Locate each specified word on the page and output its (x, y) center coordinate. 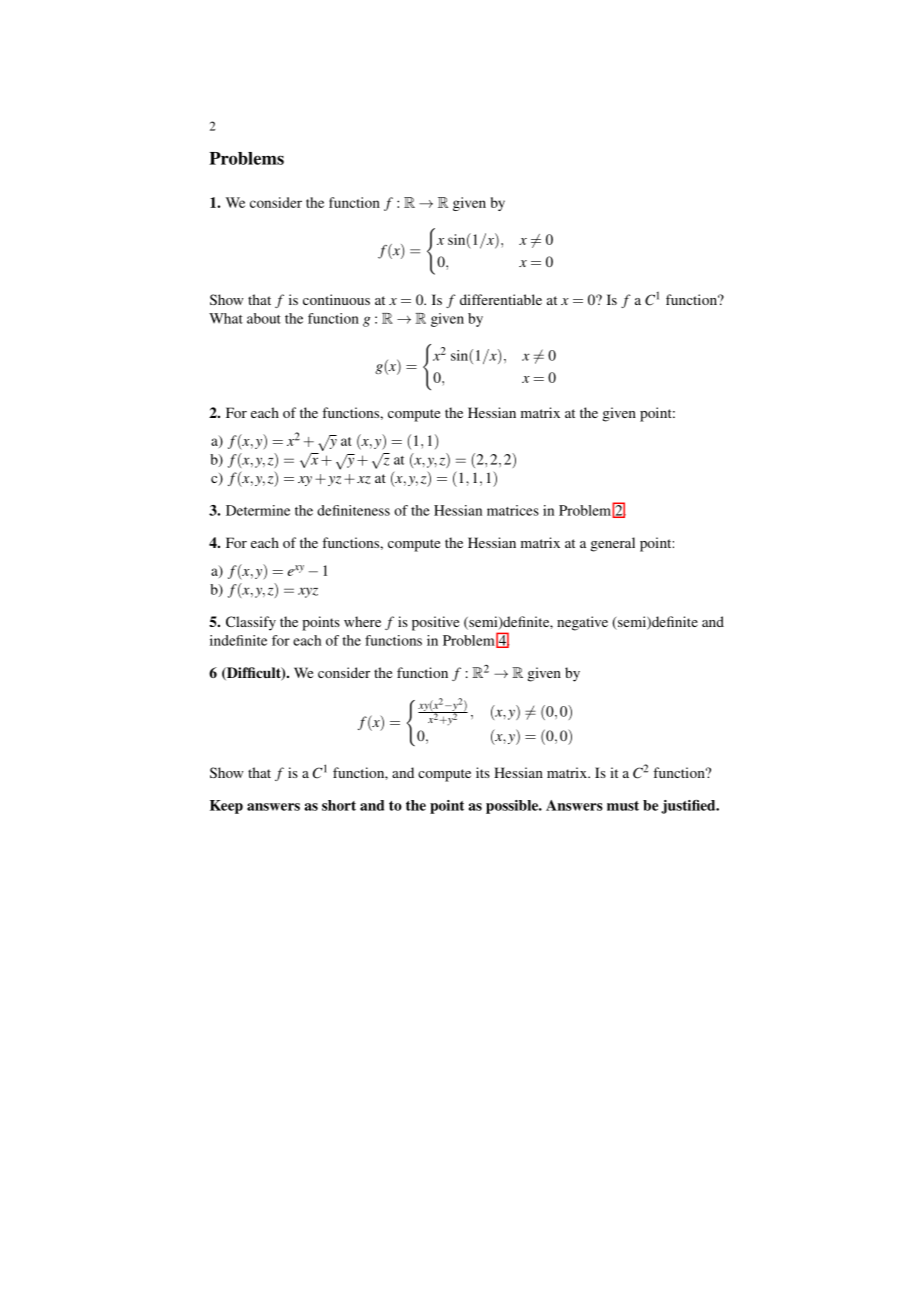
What (226, 318)
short (339, 805)
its (483, 772)
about (264, 318)
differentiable (501, 299)
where (362, 621)
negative (582, 623)
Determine (258, 510)
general (613, 544)
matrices (513, 510)
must (623, 806)
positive (435, 623)
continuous (336, 299)
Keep (226, 807)
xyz (308, 592)
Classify (251, 623)
